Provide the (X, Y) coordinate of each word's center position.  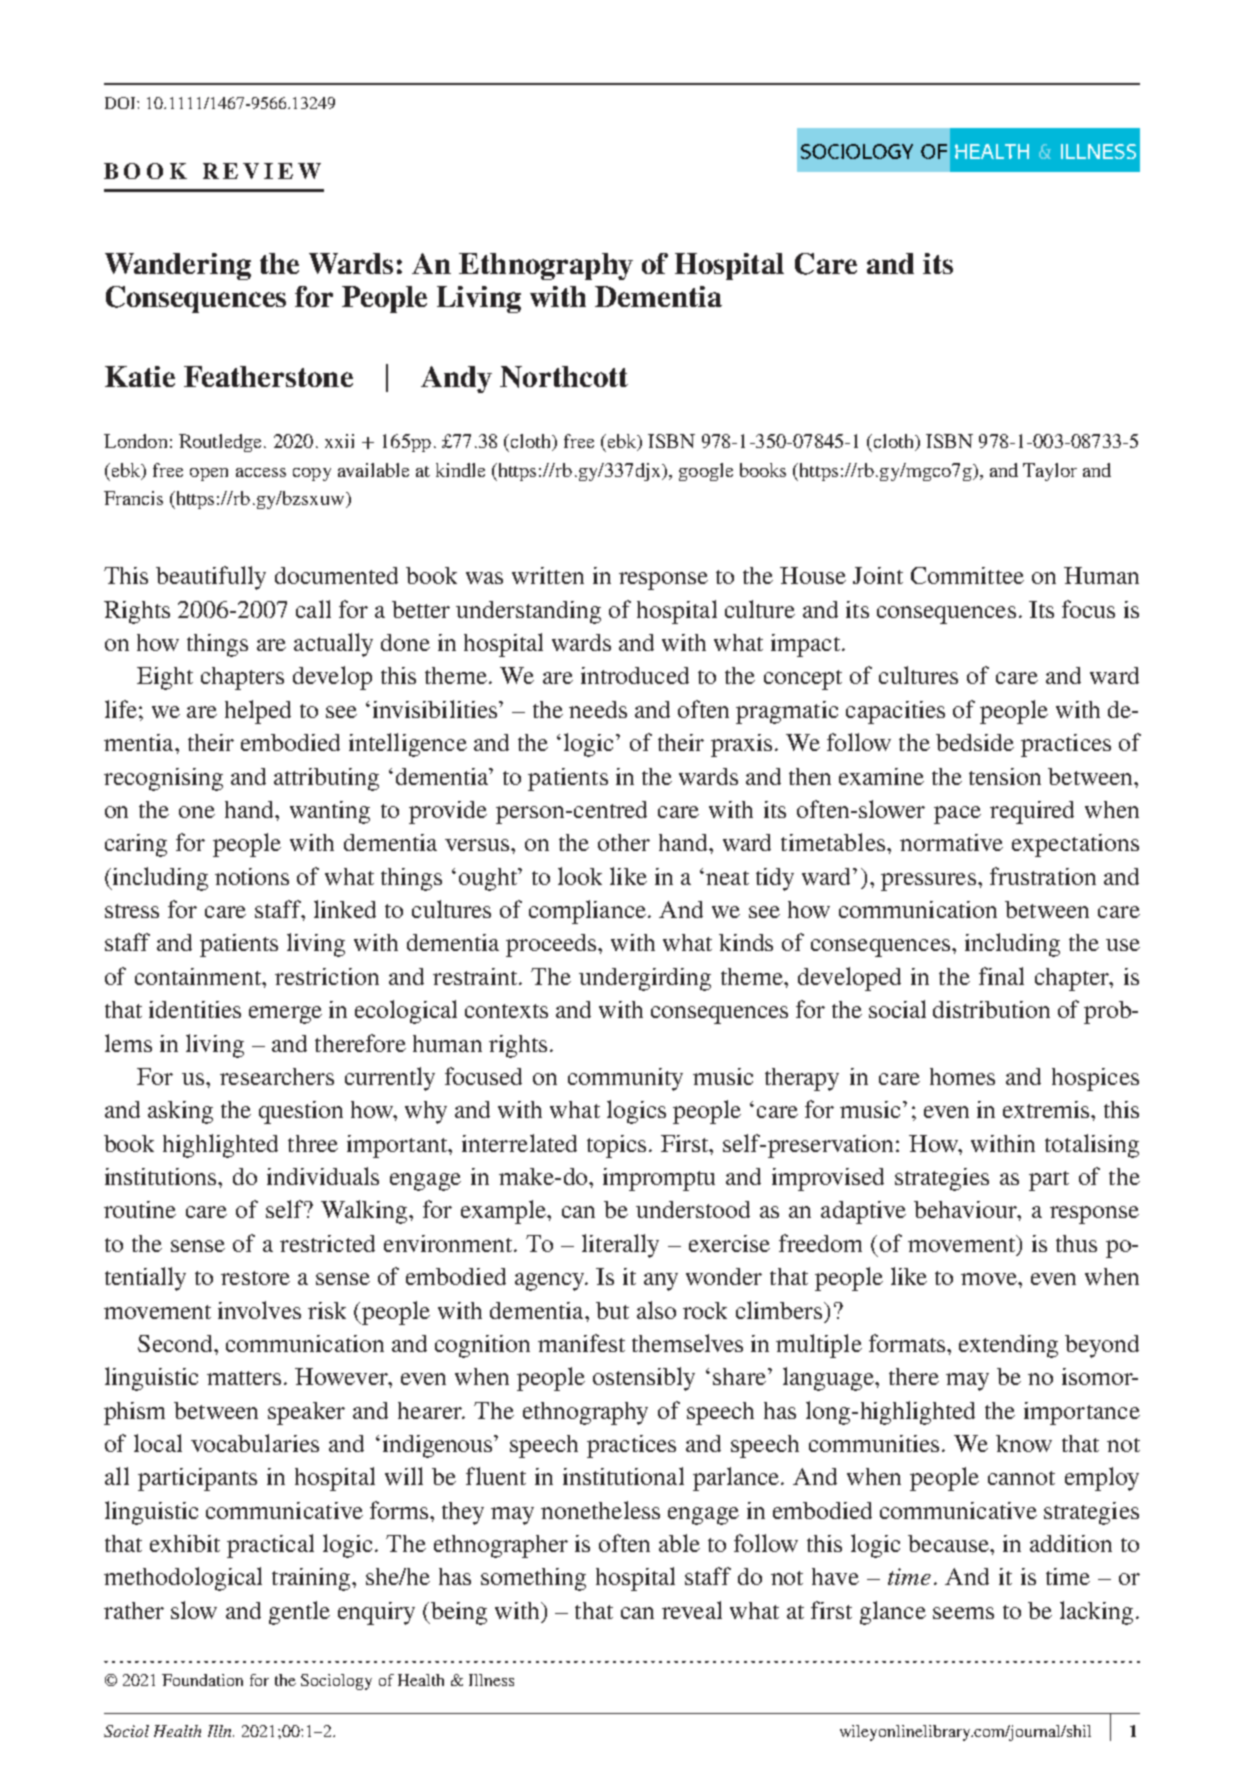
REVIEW (262, 171)
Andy (456, 379)
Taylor (1050, 472)
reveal (692, 1610)
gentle (299, 1613)
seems (963, 1613)
